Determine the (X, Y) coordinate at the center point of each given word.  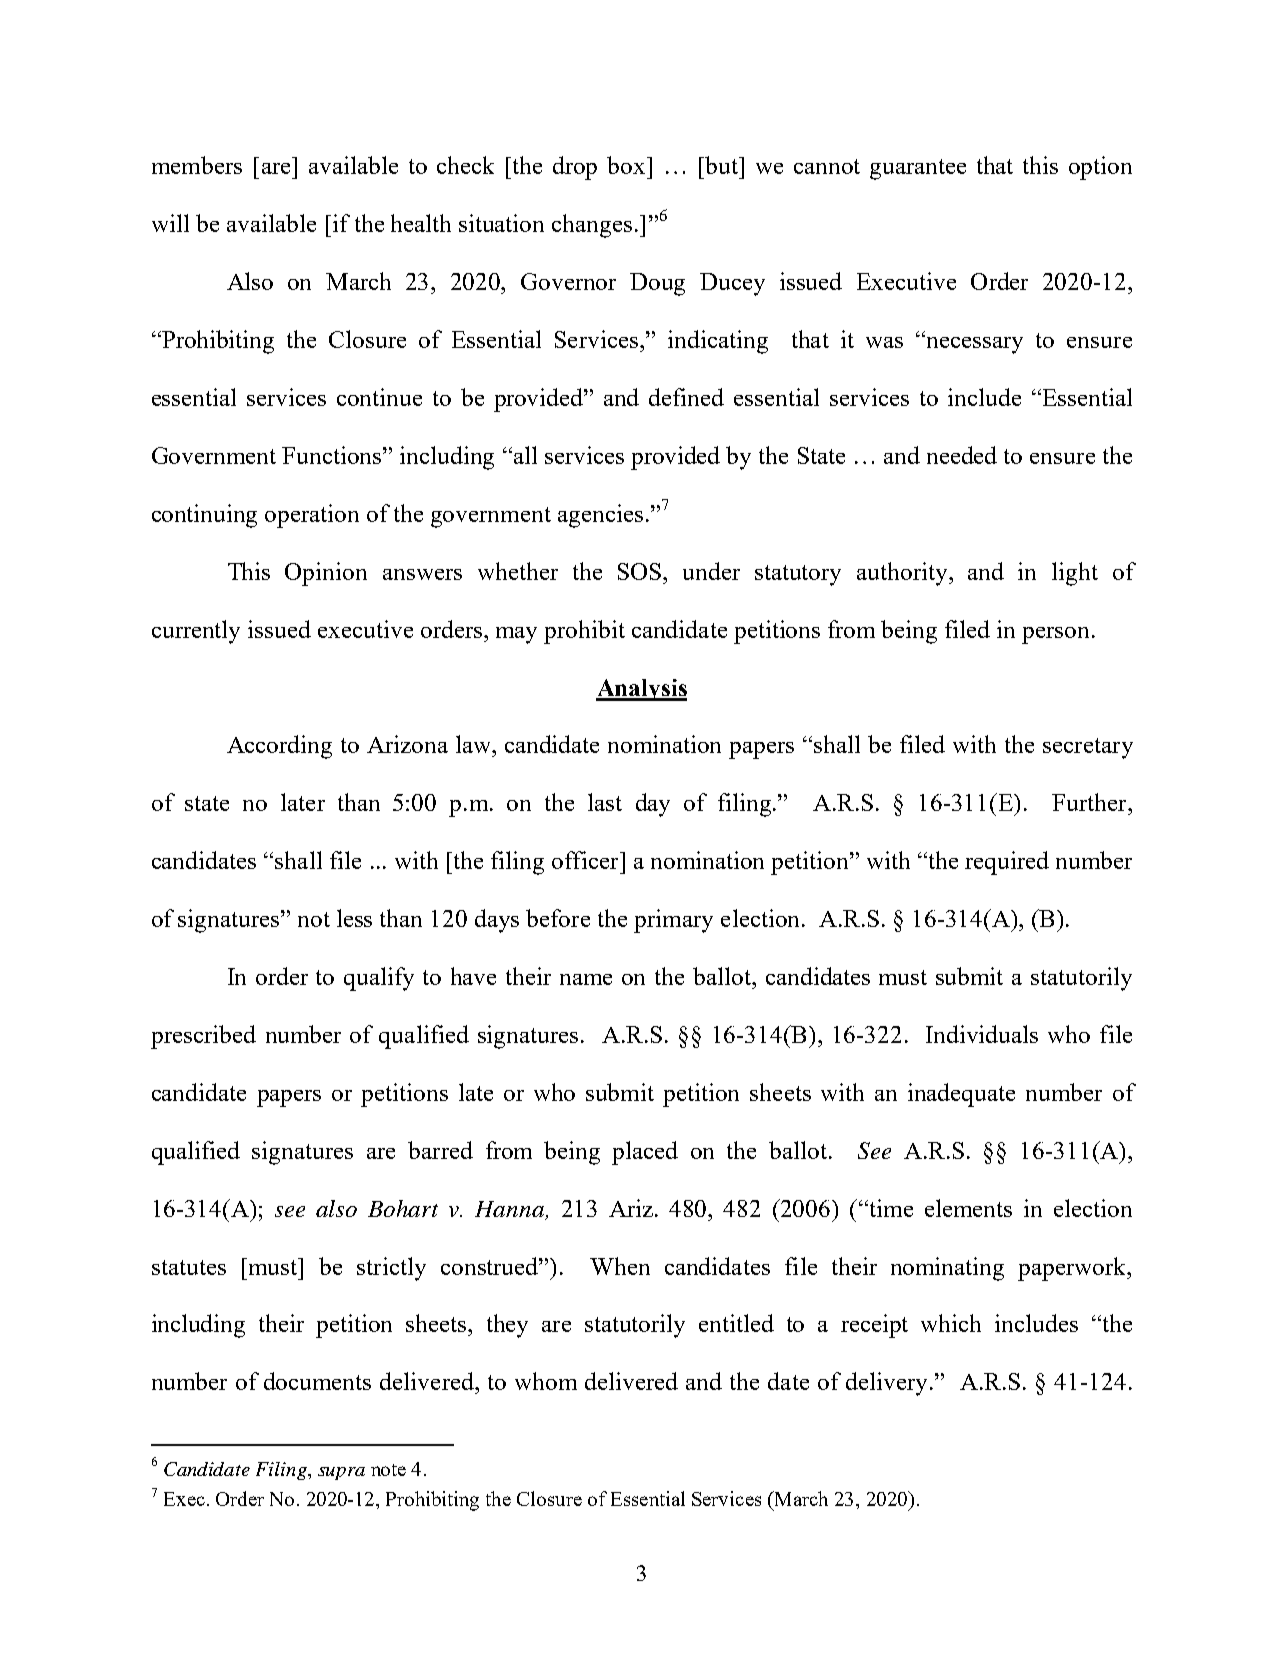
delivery (886, 1384)
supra (341, 1473)
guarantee (918, 169)
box (627, 165)
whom (546, 1381)
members (197, 165)
